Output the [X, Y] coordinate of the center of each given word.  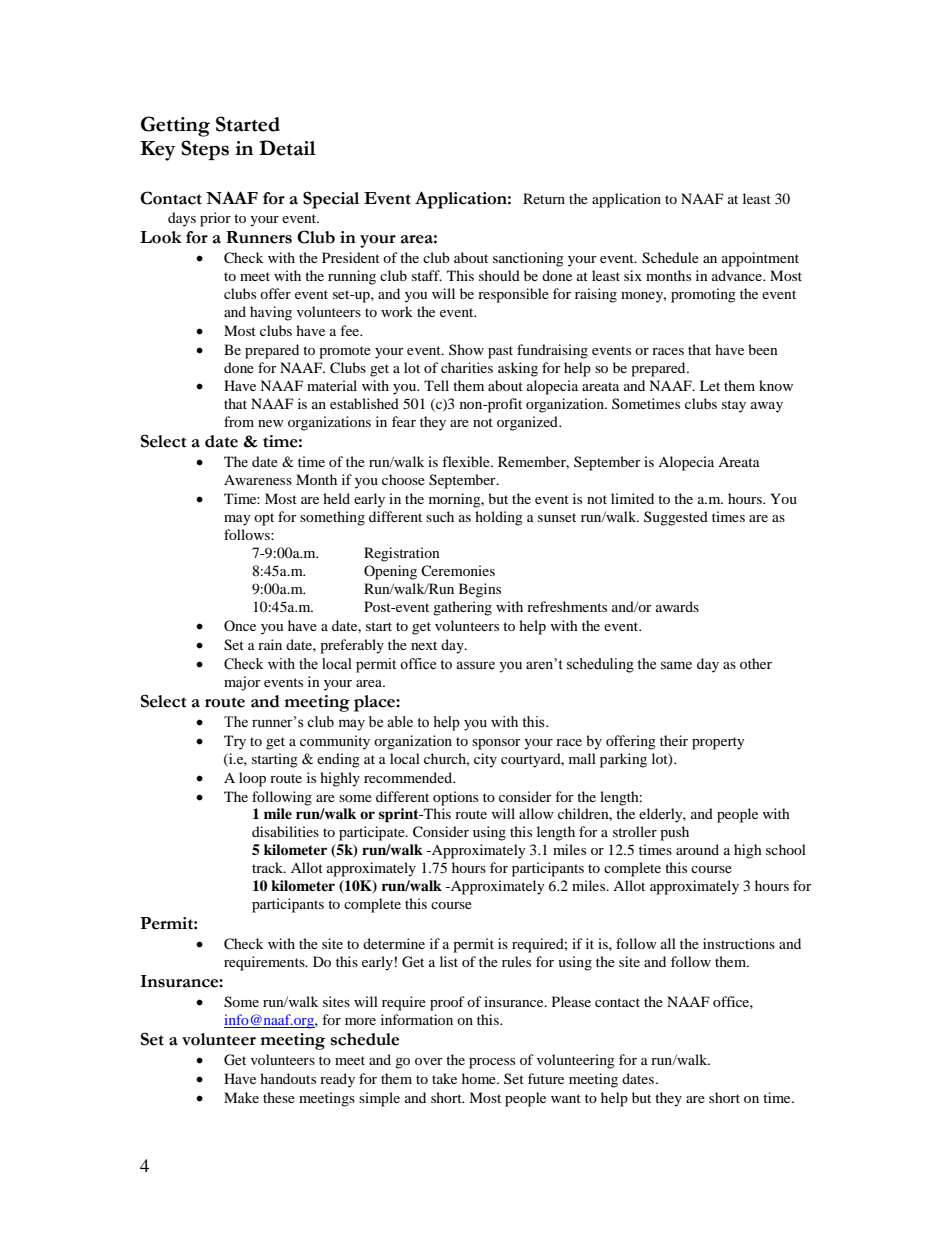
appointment [760, 259]
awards [677, 606]
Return [544, 198]
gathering [462, 608]
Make [241, 1097]
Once [240, 625]
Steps [205, 150]
